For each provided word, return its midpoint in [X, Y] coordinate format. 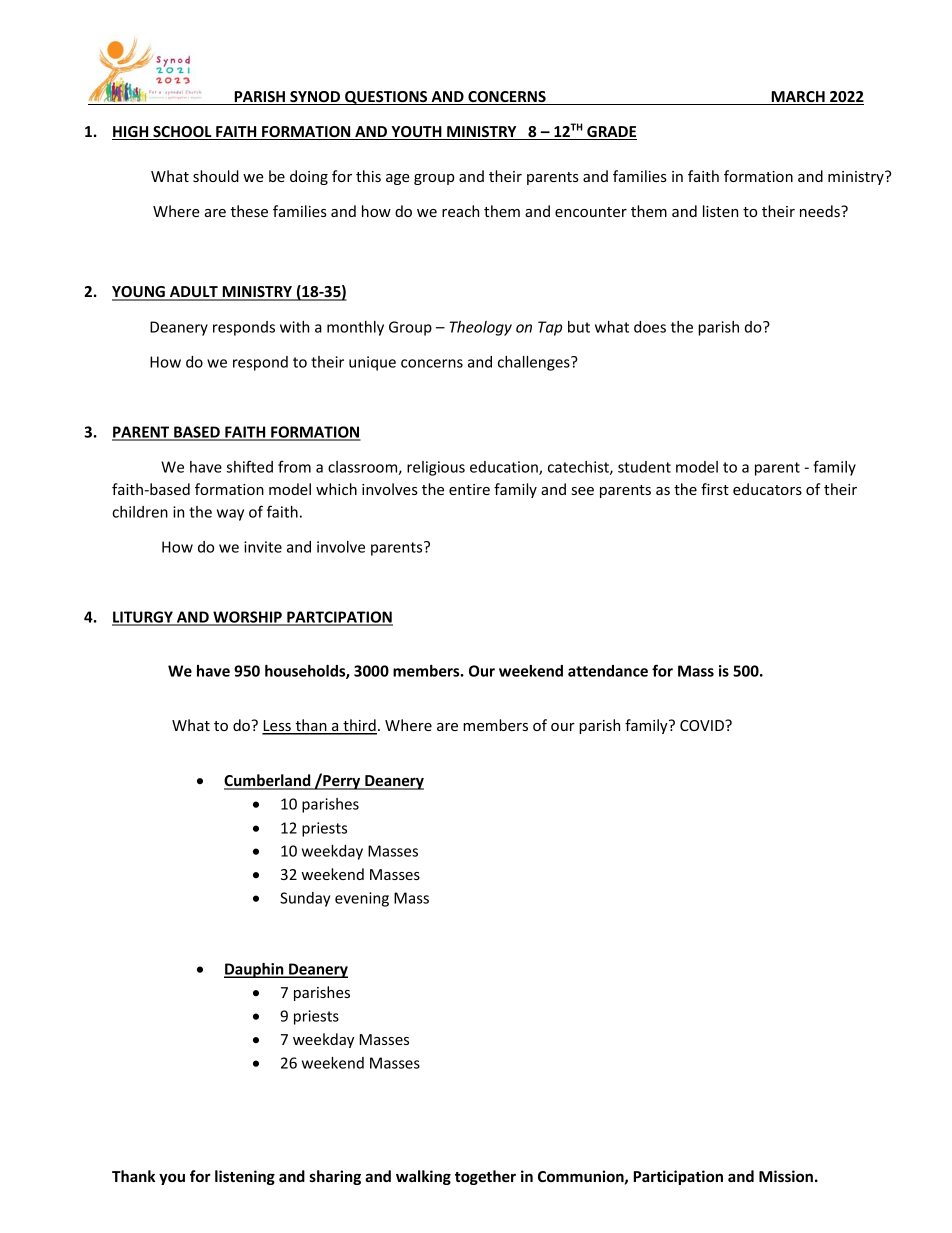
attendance [608, 671]
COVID [703, 725]
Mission [786, 1176]
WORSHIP [247, 618]
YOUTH [416, 133]
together [485, 1177]
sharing [335, 1177]
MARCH [798, 98]
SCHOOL [182, 133]
